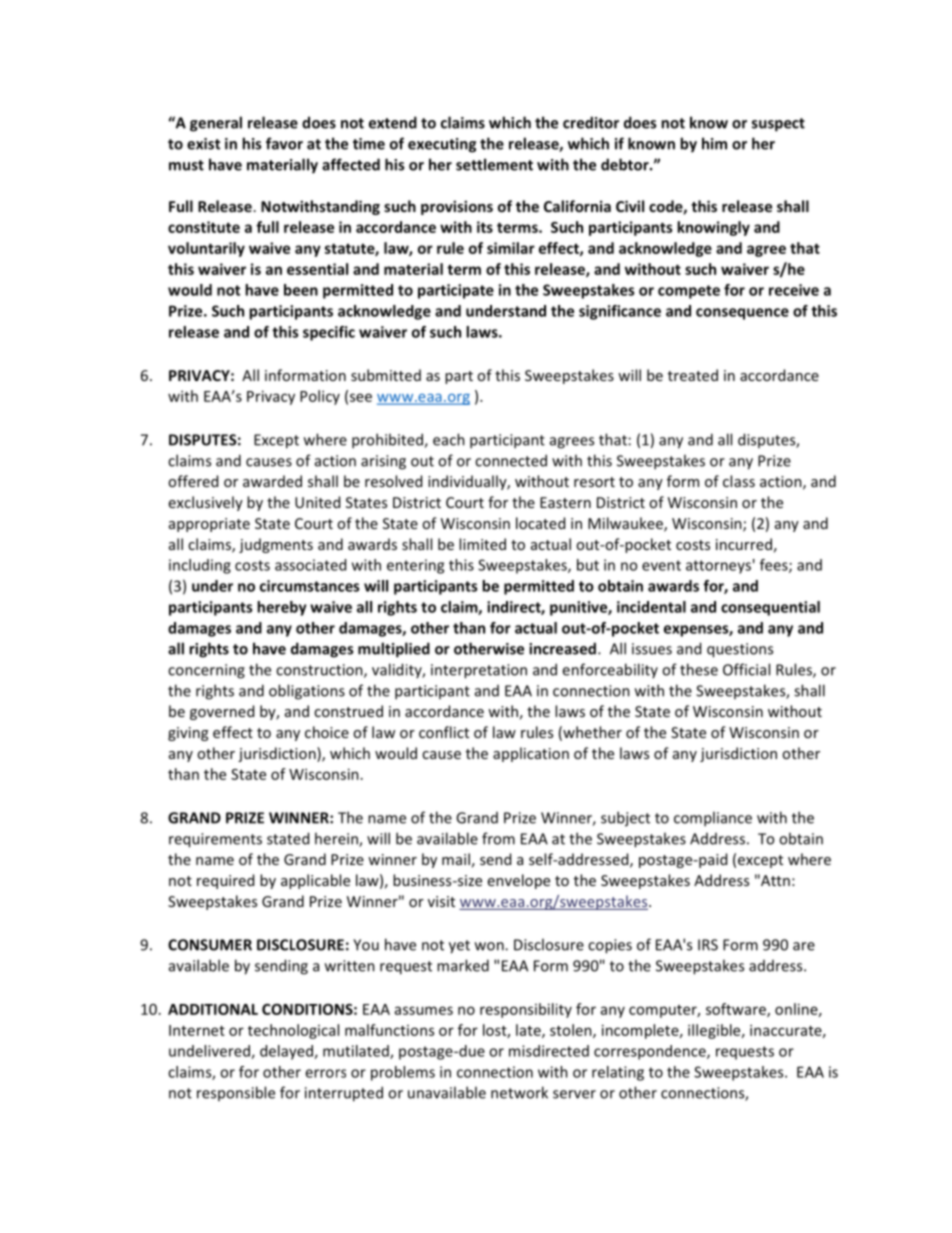 This screenshot has height=1233, width=952. What do you see at coordinates (713, 819) in the screenshot?
I see `compliance` at bounding box center [713, 819].
